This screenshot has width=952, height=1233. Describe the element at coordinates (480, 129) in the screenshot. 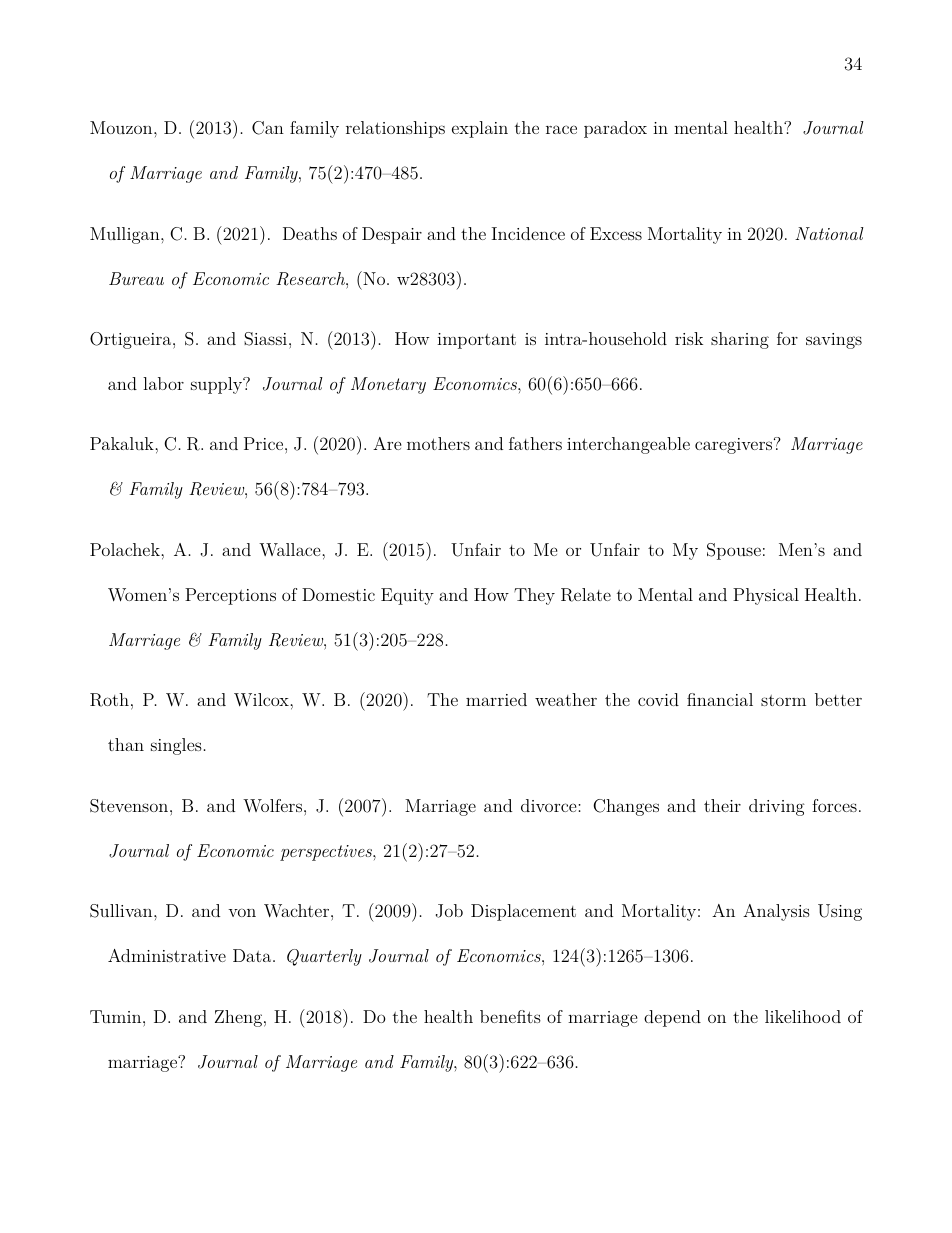

I see `explain` at that location.
